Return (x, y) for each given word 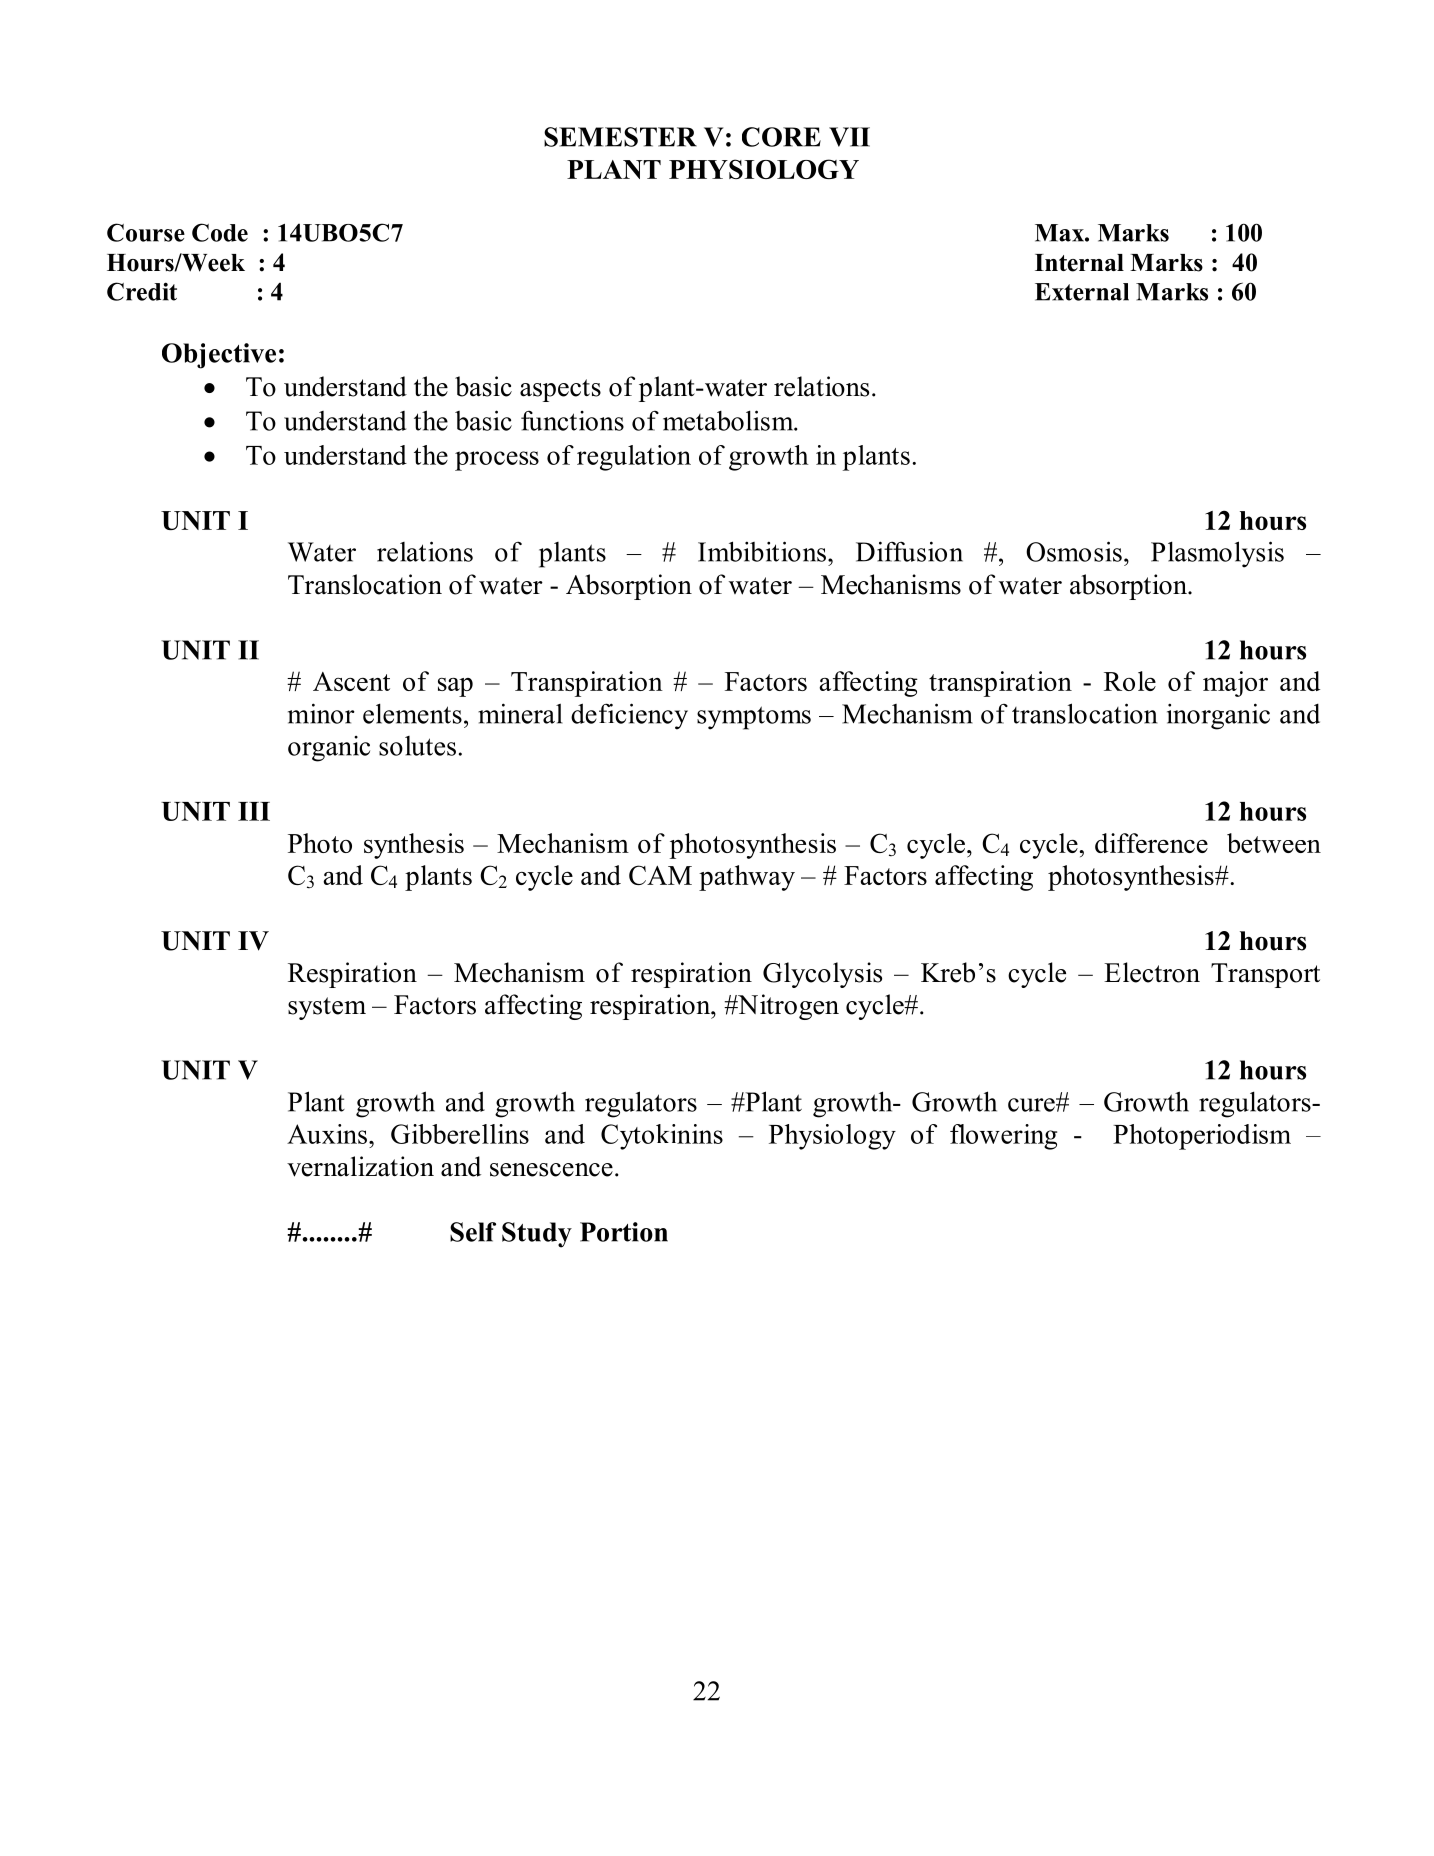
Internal (1079, 263)
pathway (747, 878)
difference (1151, 843)
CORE (781, 137)
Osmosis (1074, 551)
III (254, 811)
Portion (624, 1232)
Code (220, 232)
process (497, 461)
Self (473, 1232)
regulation (634, 458)
